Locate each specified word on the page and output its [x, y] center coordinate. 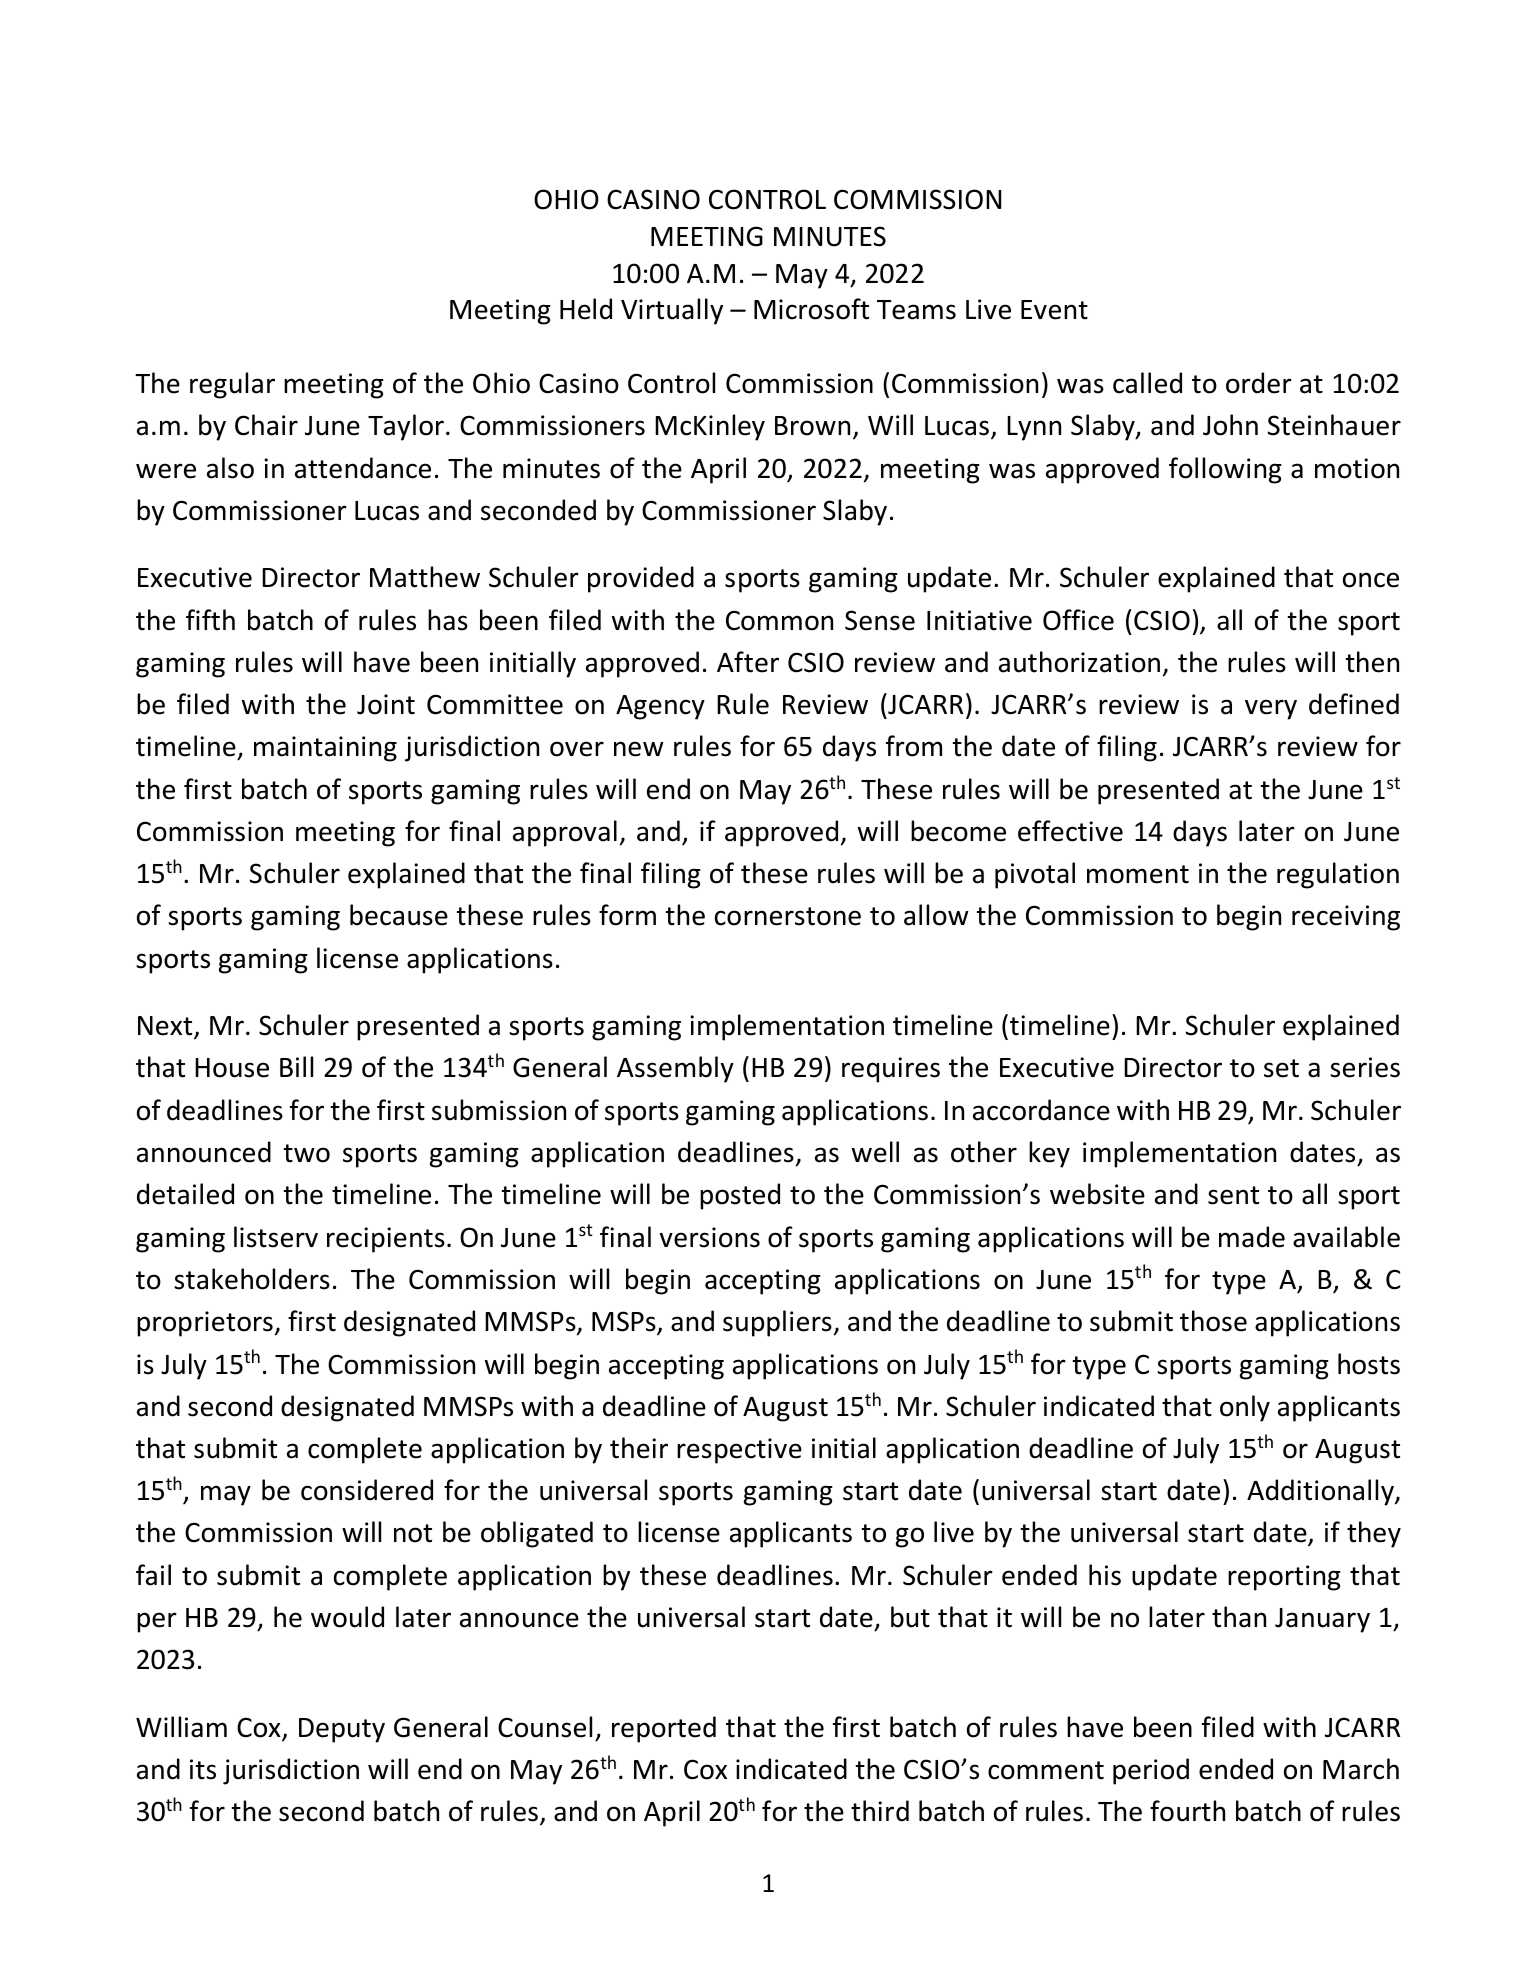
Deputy [342, 1730]
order [1259, 383]
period [1151, 1771]
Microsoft [811, 309]
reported [664, 1729]
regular [232, 385]
